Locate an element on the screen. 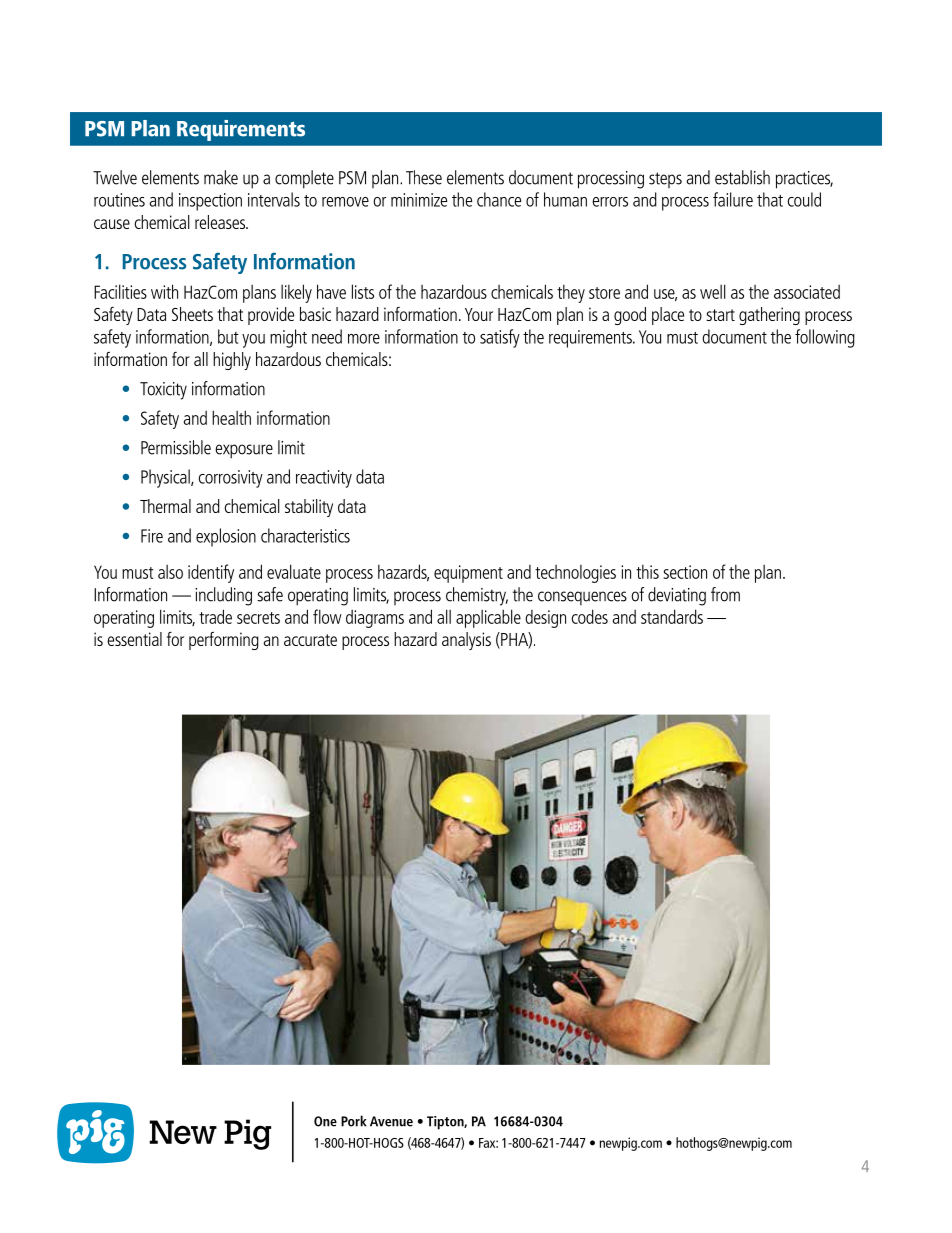 Image resolution: width=952 pixels, height=1233 pixels. standards is located at coordinates (672, 616).
